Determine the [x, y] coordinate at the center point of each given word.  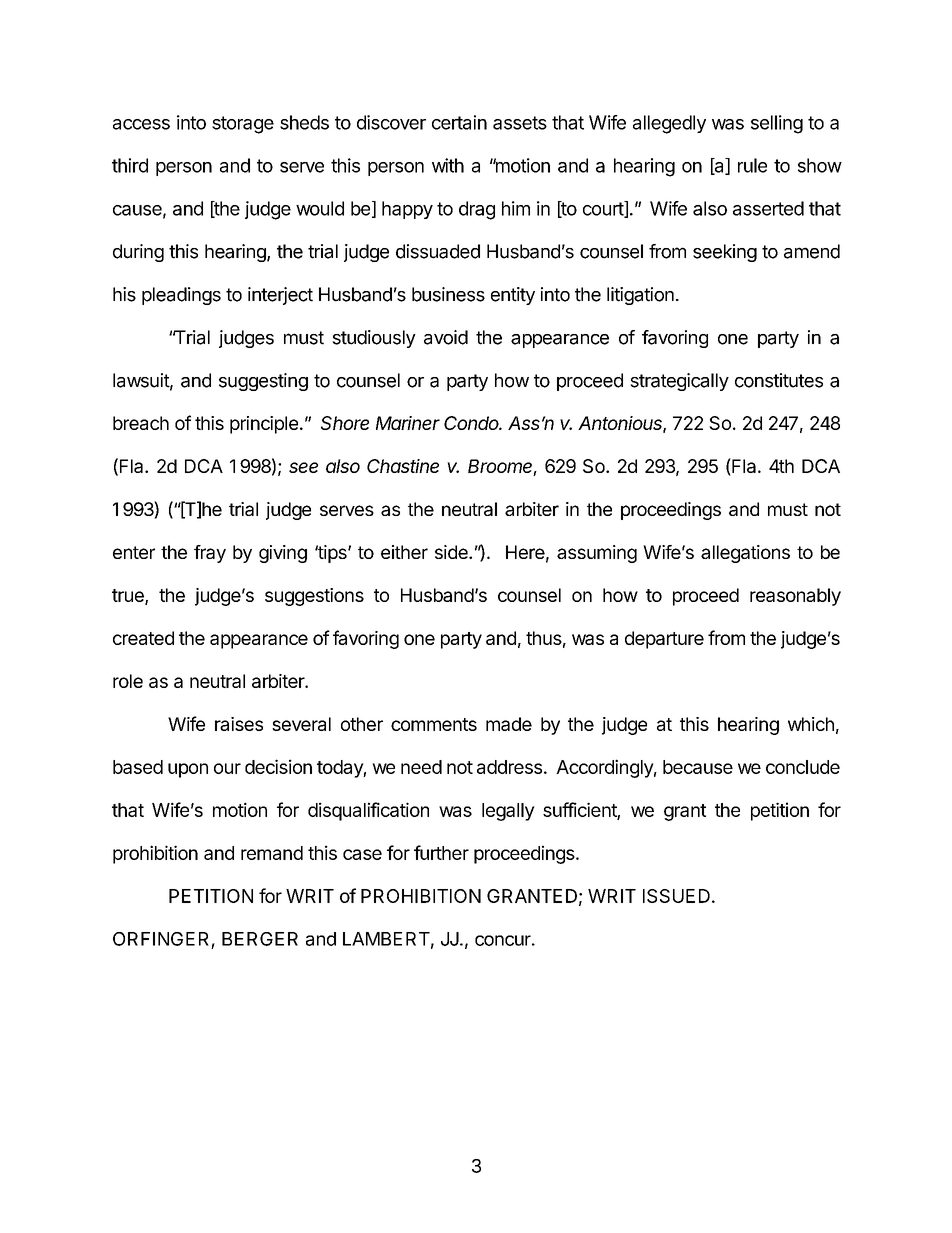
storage [243, 125]
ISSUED [676, 896]
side [452, 552]
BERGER [260, 939]
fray [210, 554]
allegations [745, 554]
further [441, 852]
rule [752, 165]
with [448, 165]
